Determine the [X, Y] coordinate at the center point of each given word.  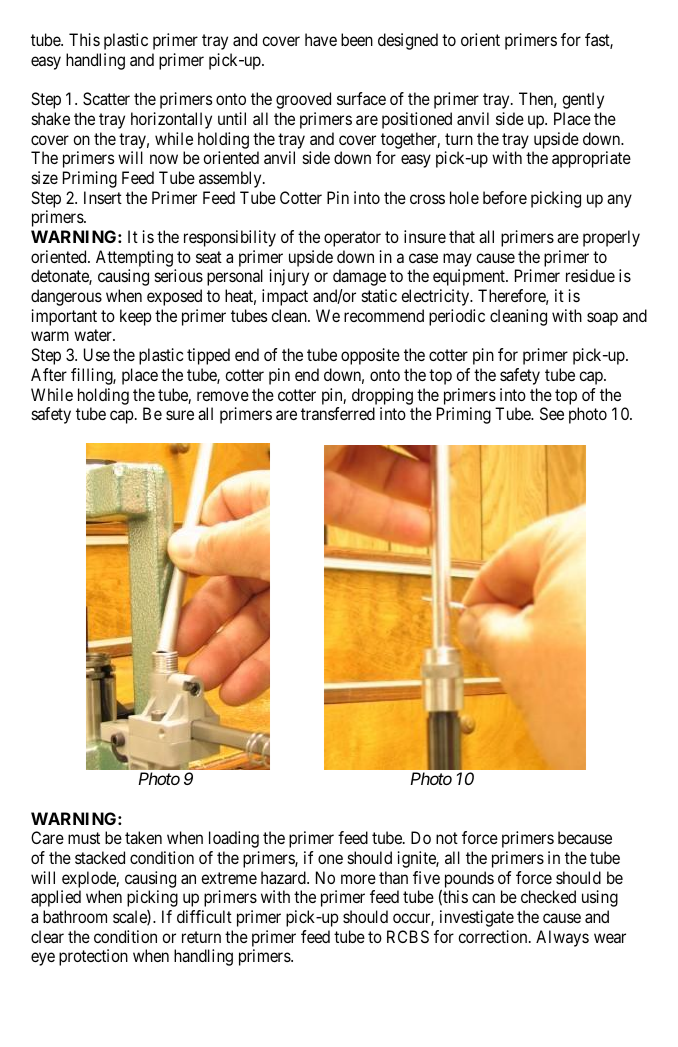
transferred [338, 413]
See [552, 413]
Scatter [106, 98]
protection [93, 957]
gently [583, 100]
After [49, 374]
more [358, 879]
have [321, 39]
